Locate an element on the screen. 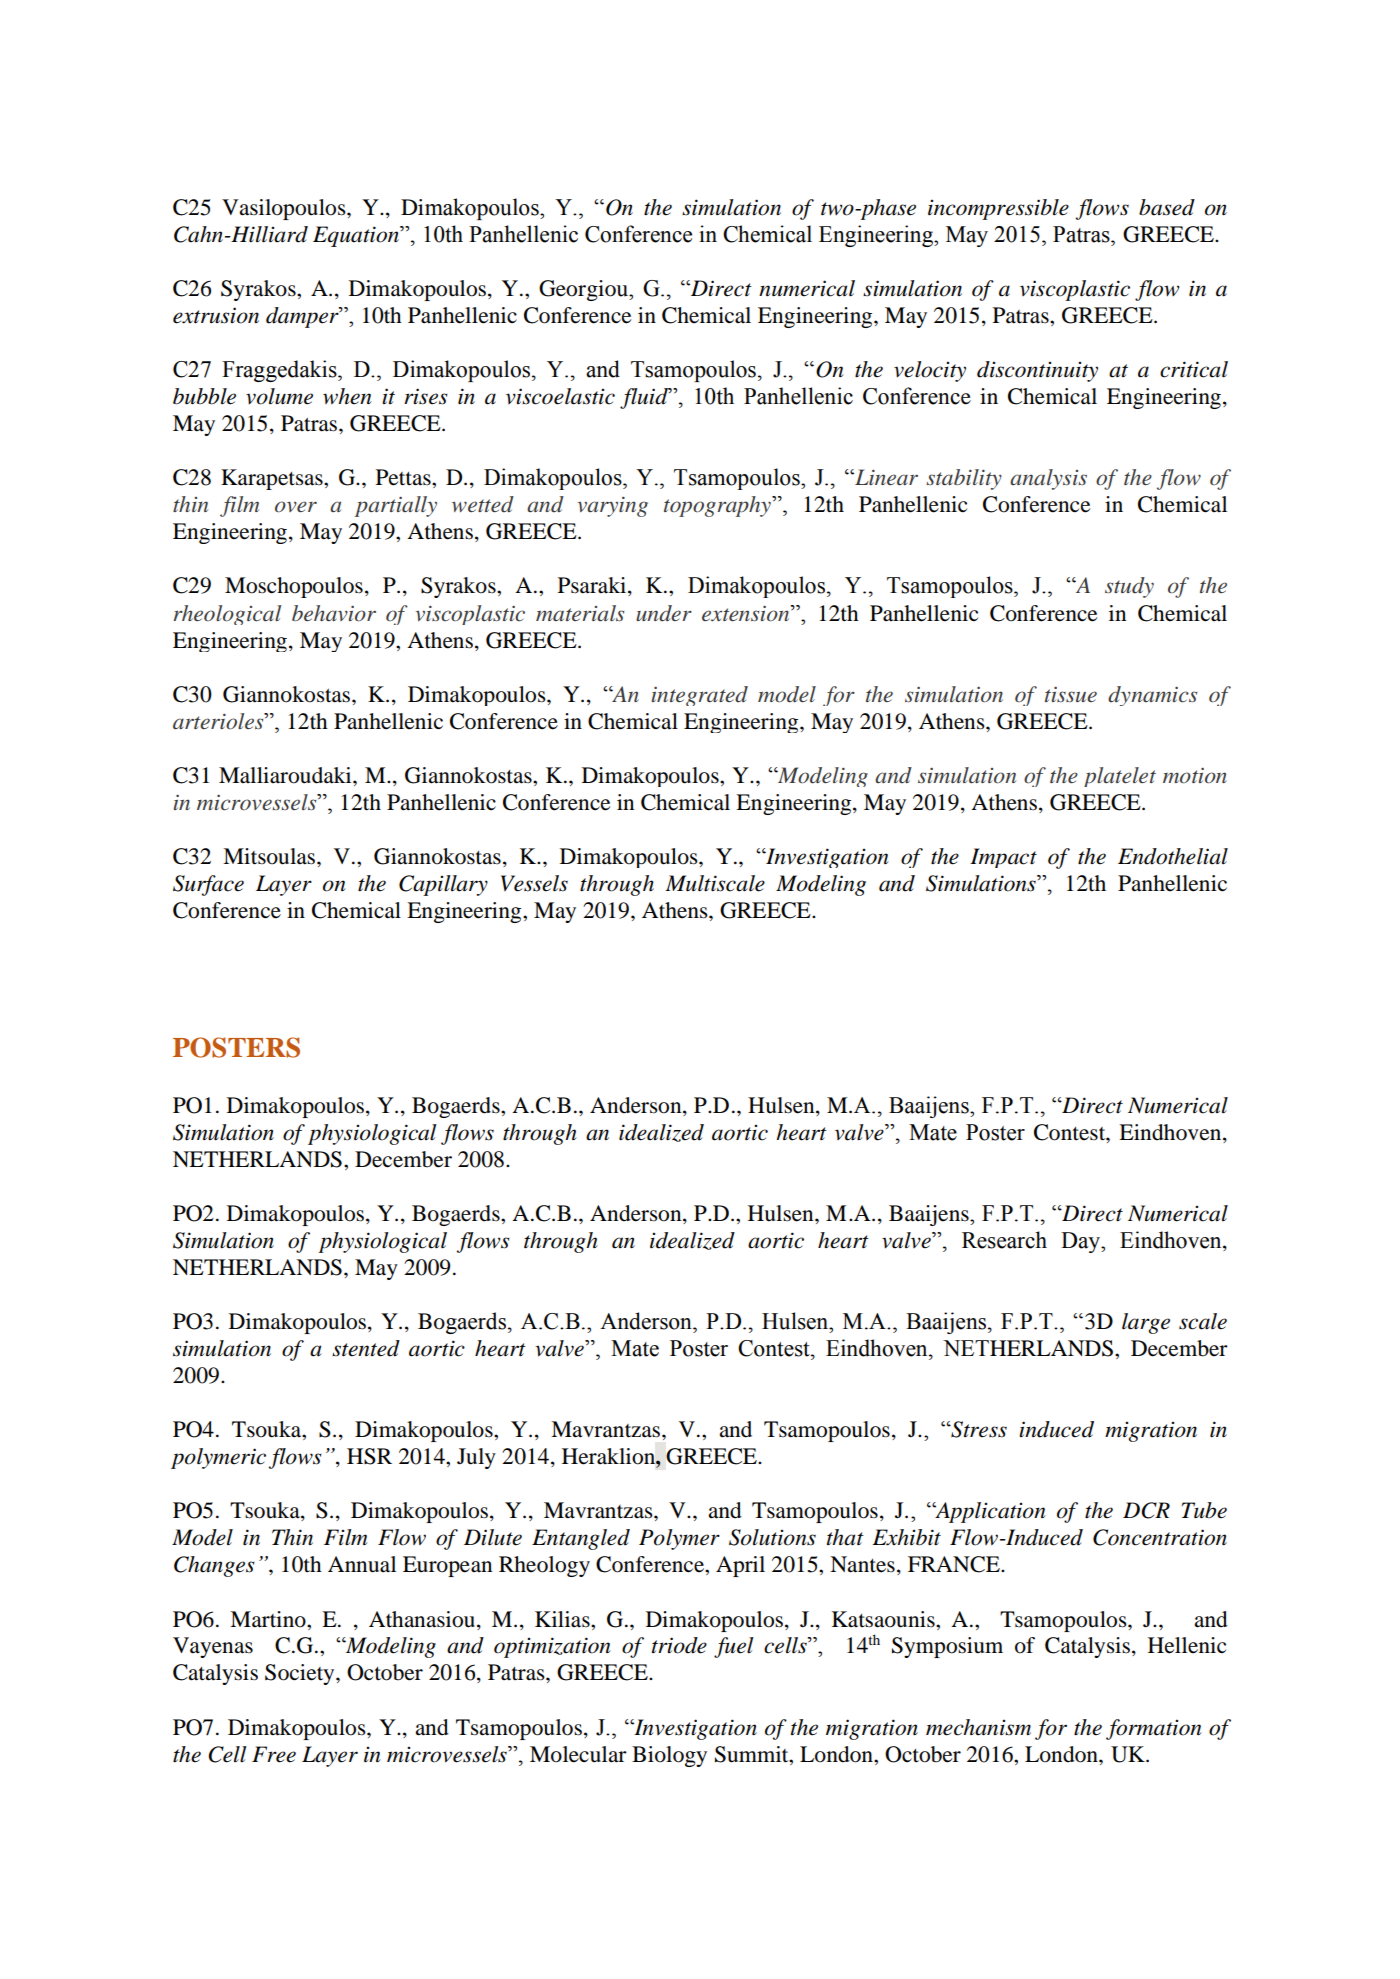 The width and height of the screenshot is (1400, 1979). Equation is located at coordinates (357, 236).
